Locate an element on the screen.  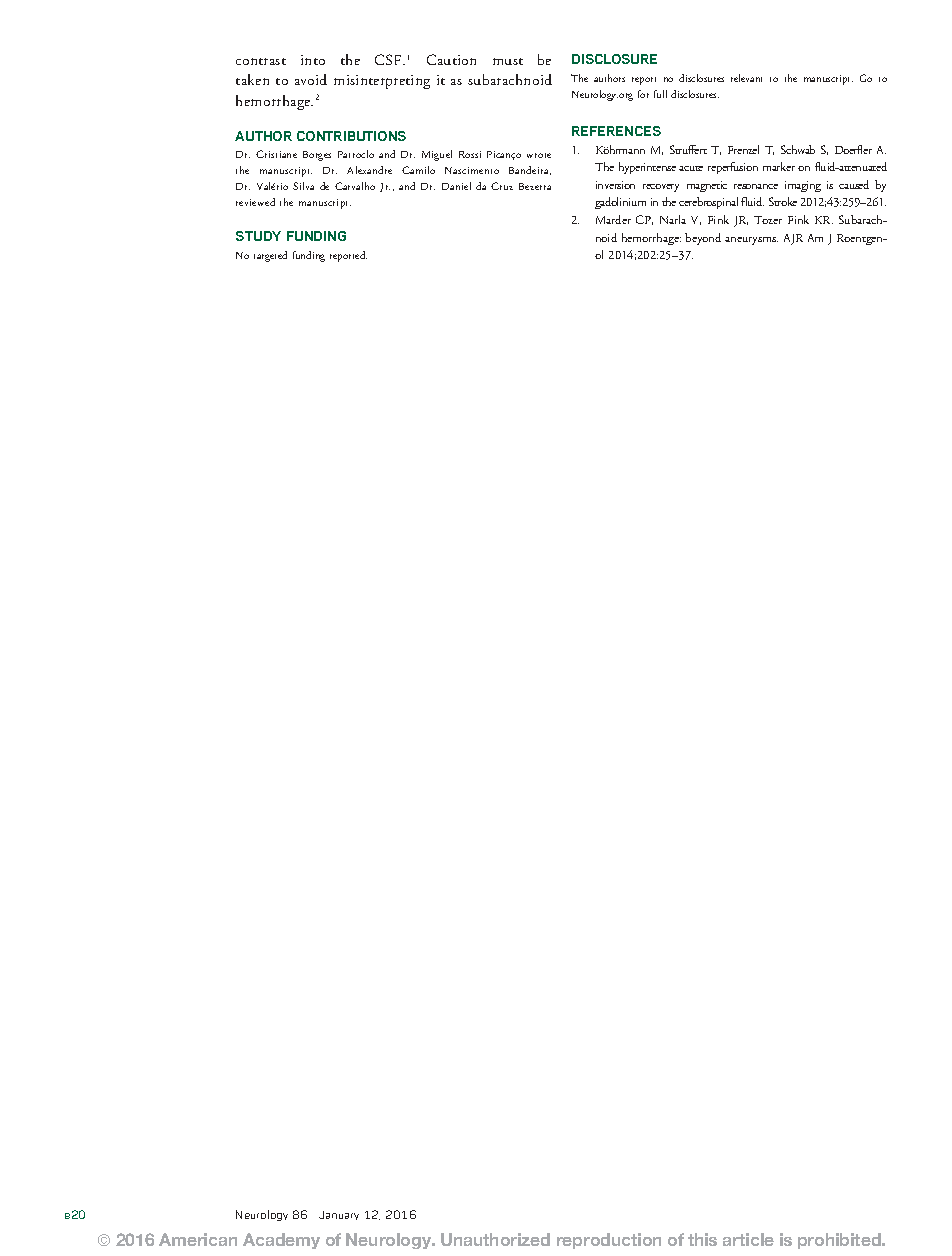
Academy is located at coordinates (281, 1241).
